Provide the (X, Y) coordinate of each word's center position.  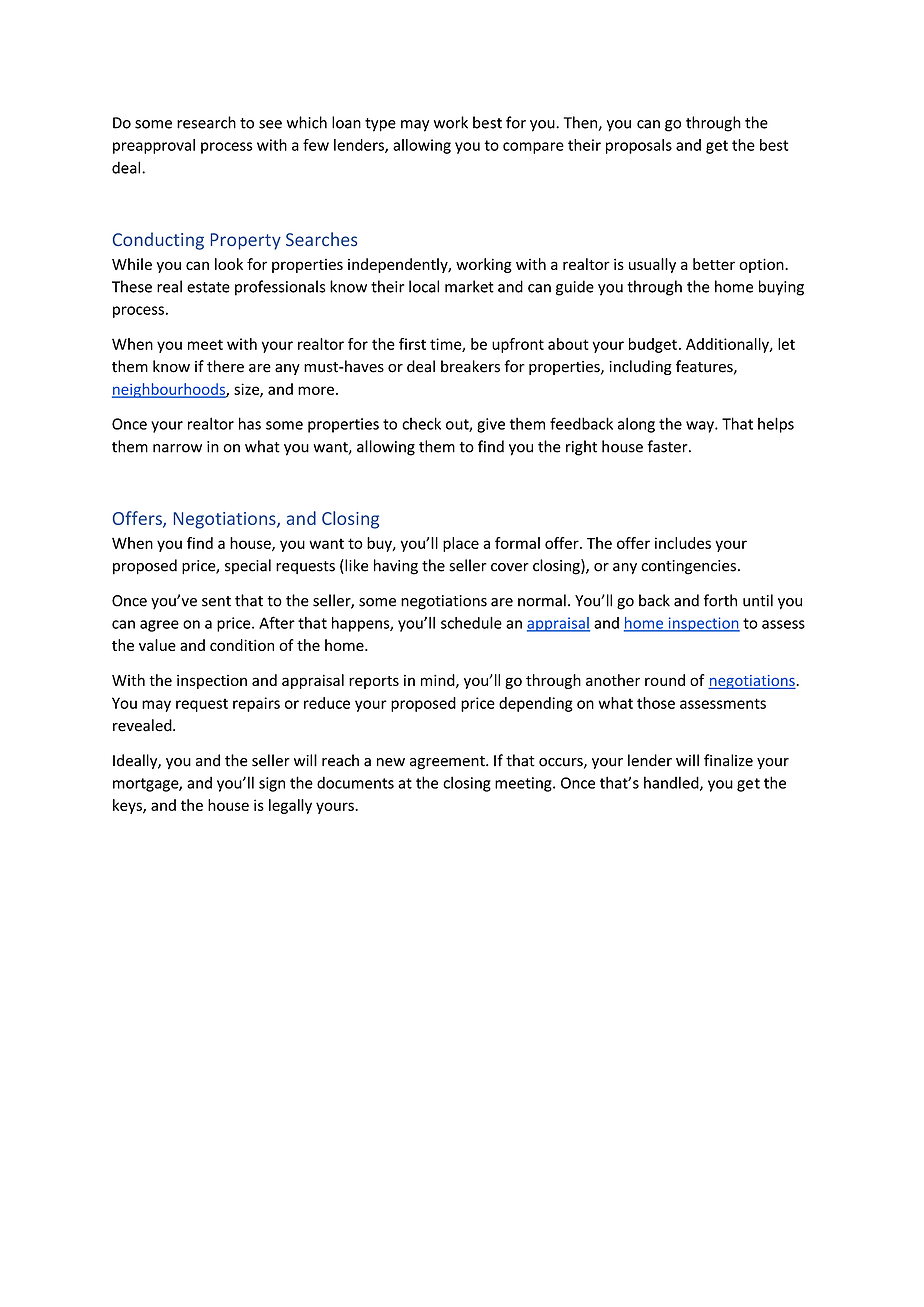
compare (533, 148)
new (391, 762)
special (248, 566)
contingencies (688, 567)
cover (510, 567)
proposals (639, 146)
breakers (470, 366)
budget (653, 345)
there (225, 366)
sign (272, 784)
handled (672, 783)
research (206, 122)
